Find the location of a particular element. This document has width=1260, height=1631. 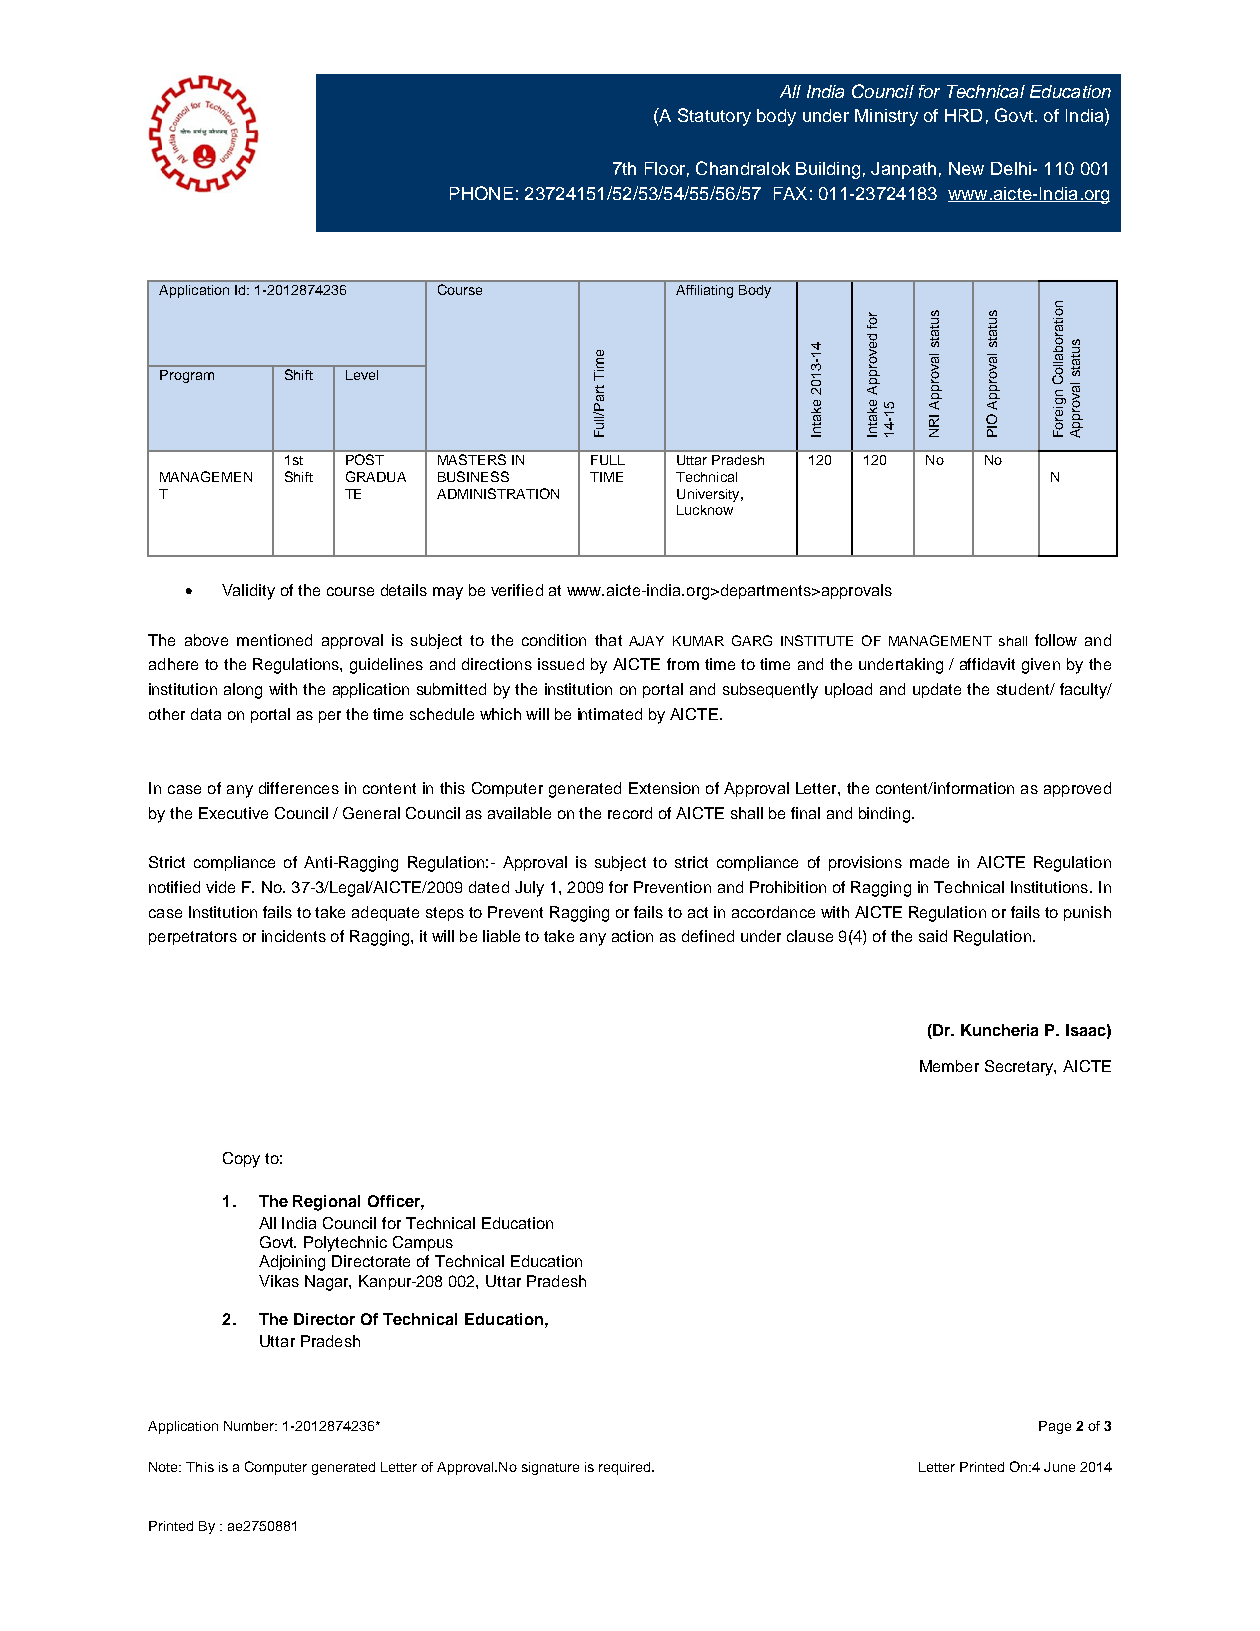

New is located at coordinates (966, 168).
